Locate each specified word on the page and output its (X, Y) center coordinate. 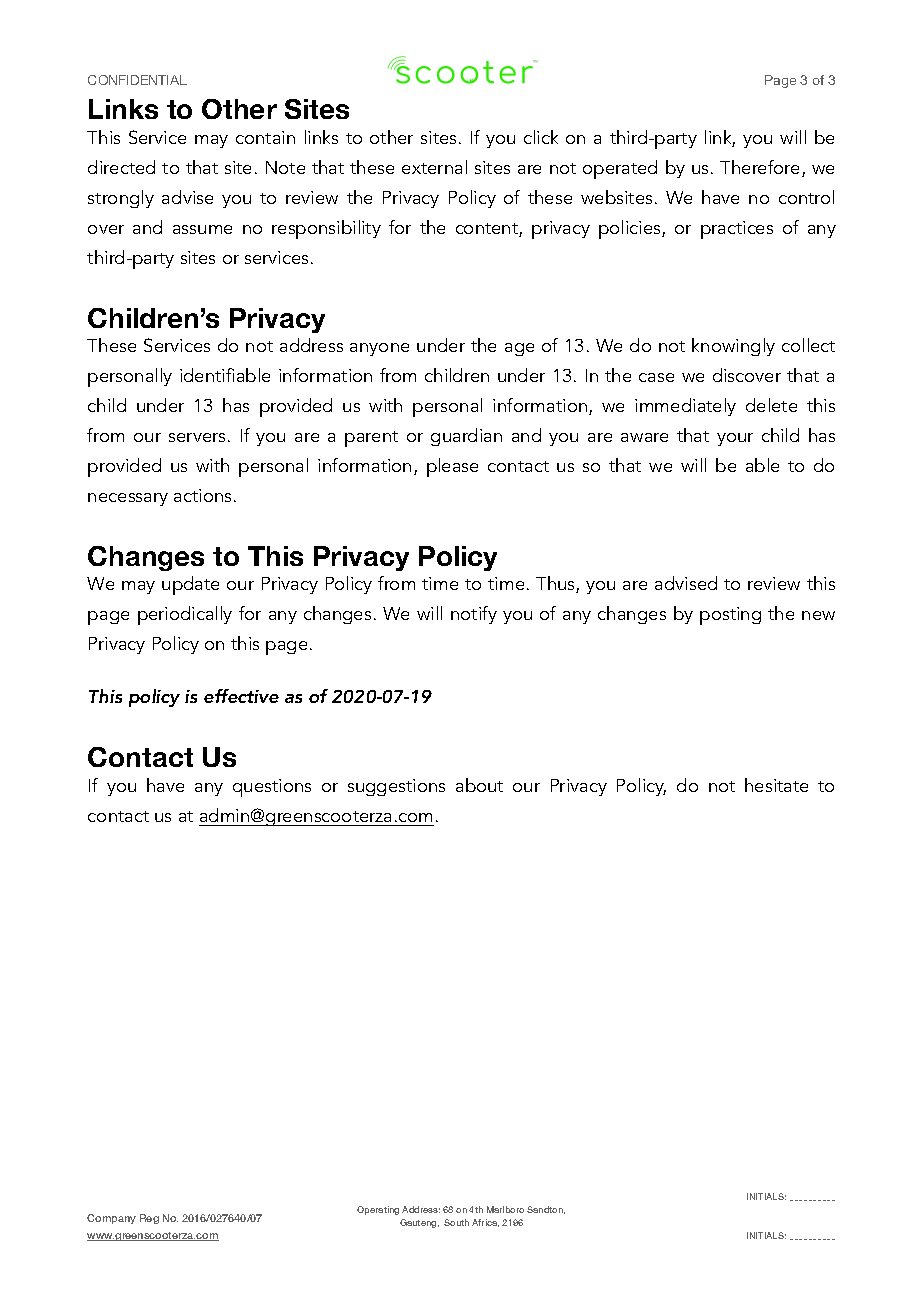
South (456, 1222)
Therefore (761, 168)
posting (730, 616)
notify (474, 615)
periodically (185, 615)
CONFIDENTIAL (137, 80)
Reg (149, 1219)
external (434, 167)
